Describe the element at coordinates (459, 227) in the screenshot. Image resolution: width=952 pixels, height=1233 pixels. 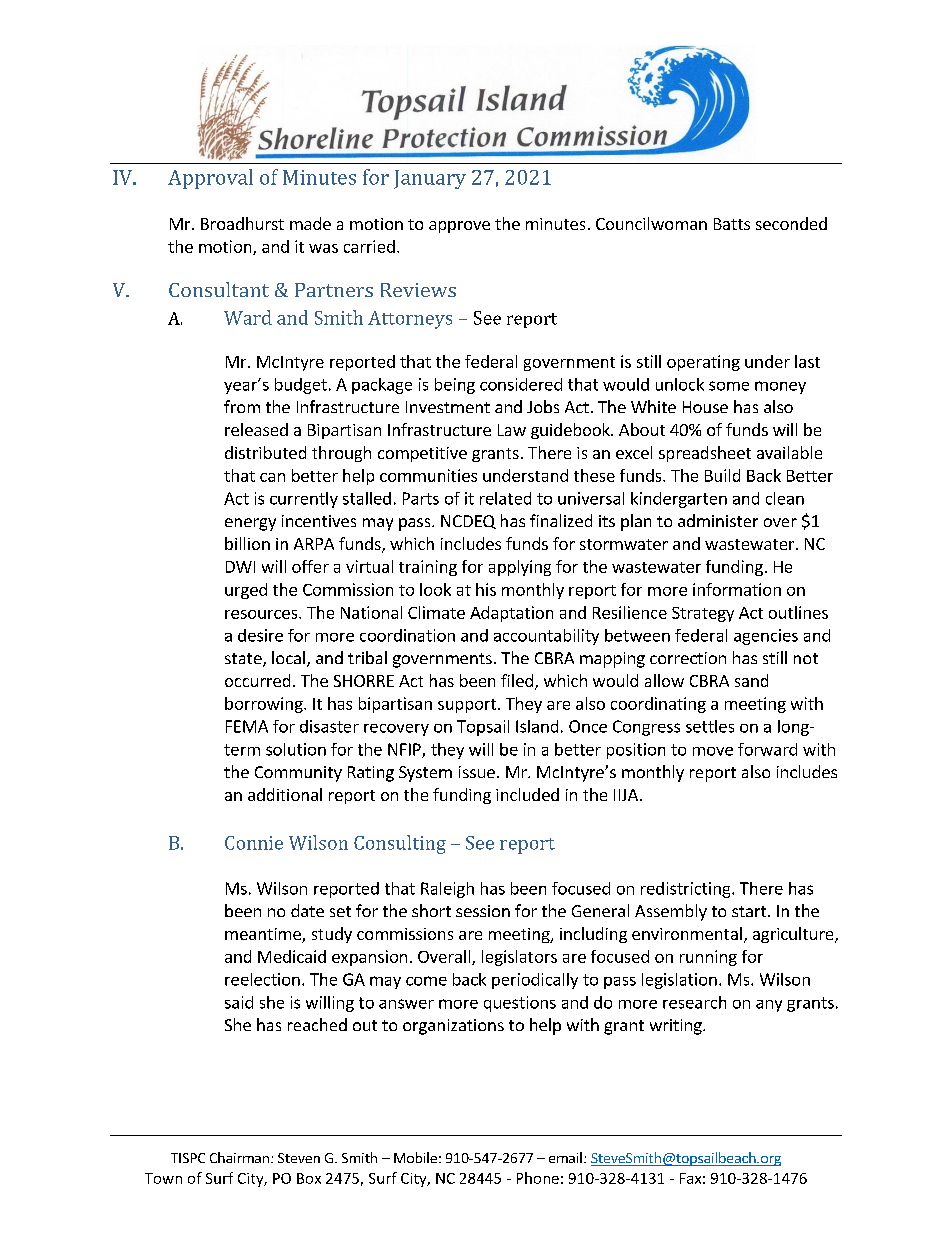
I see `approve` at that location.
